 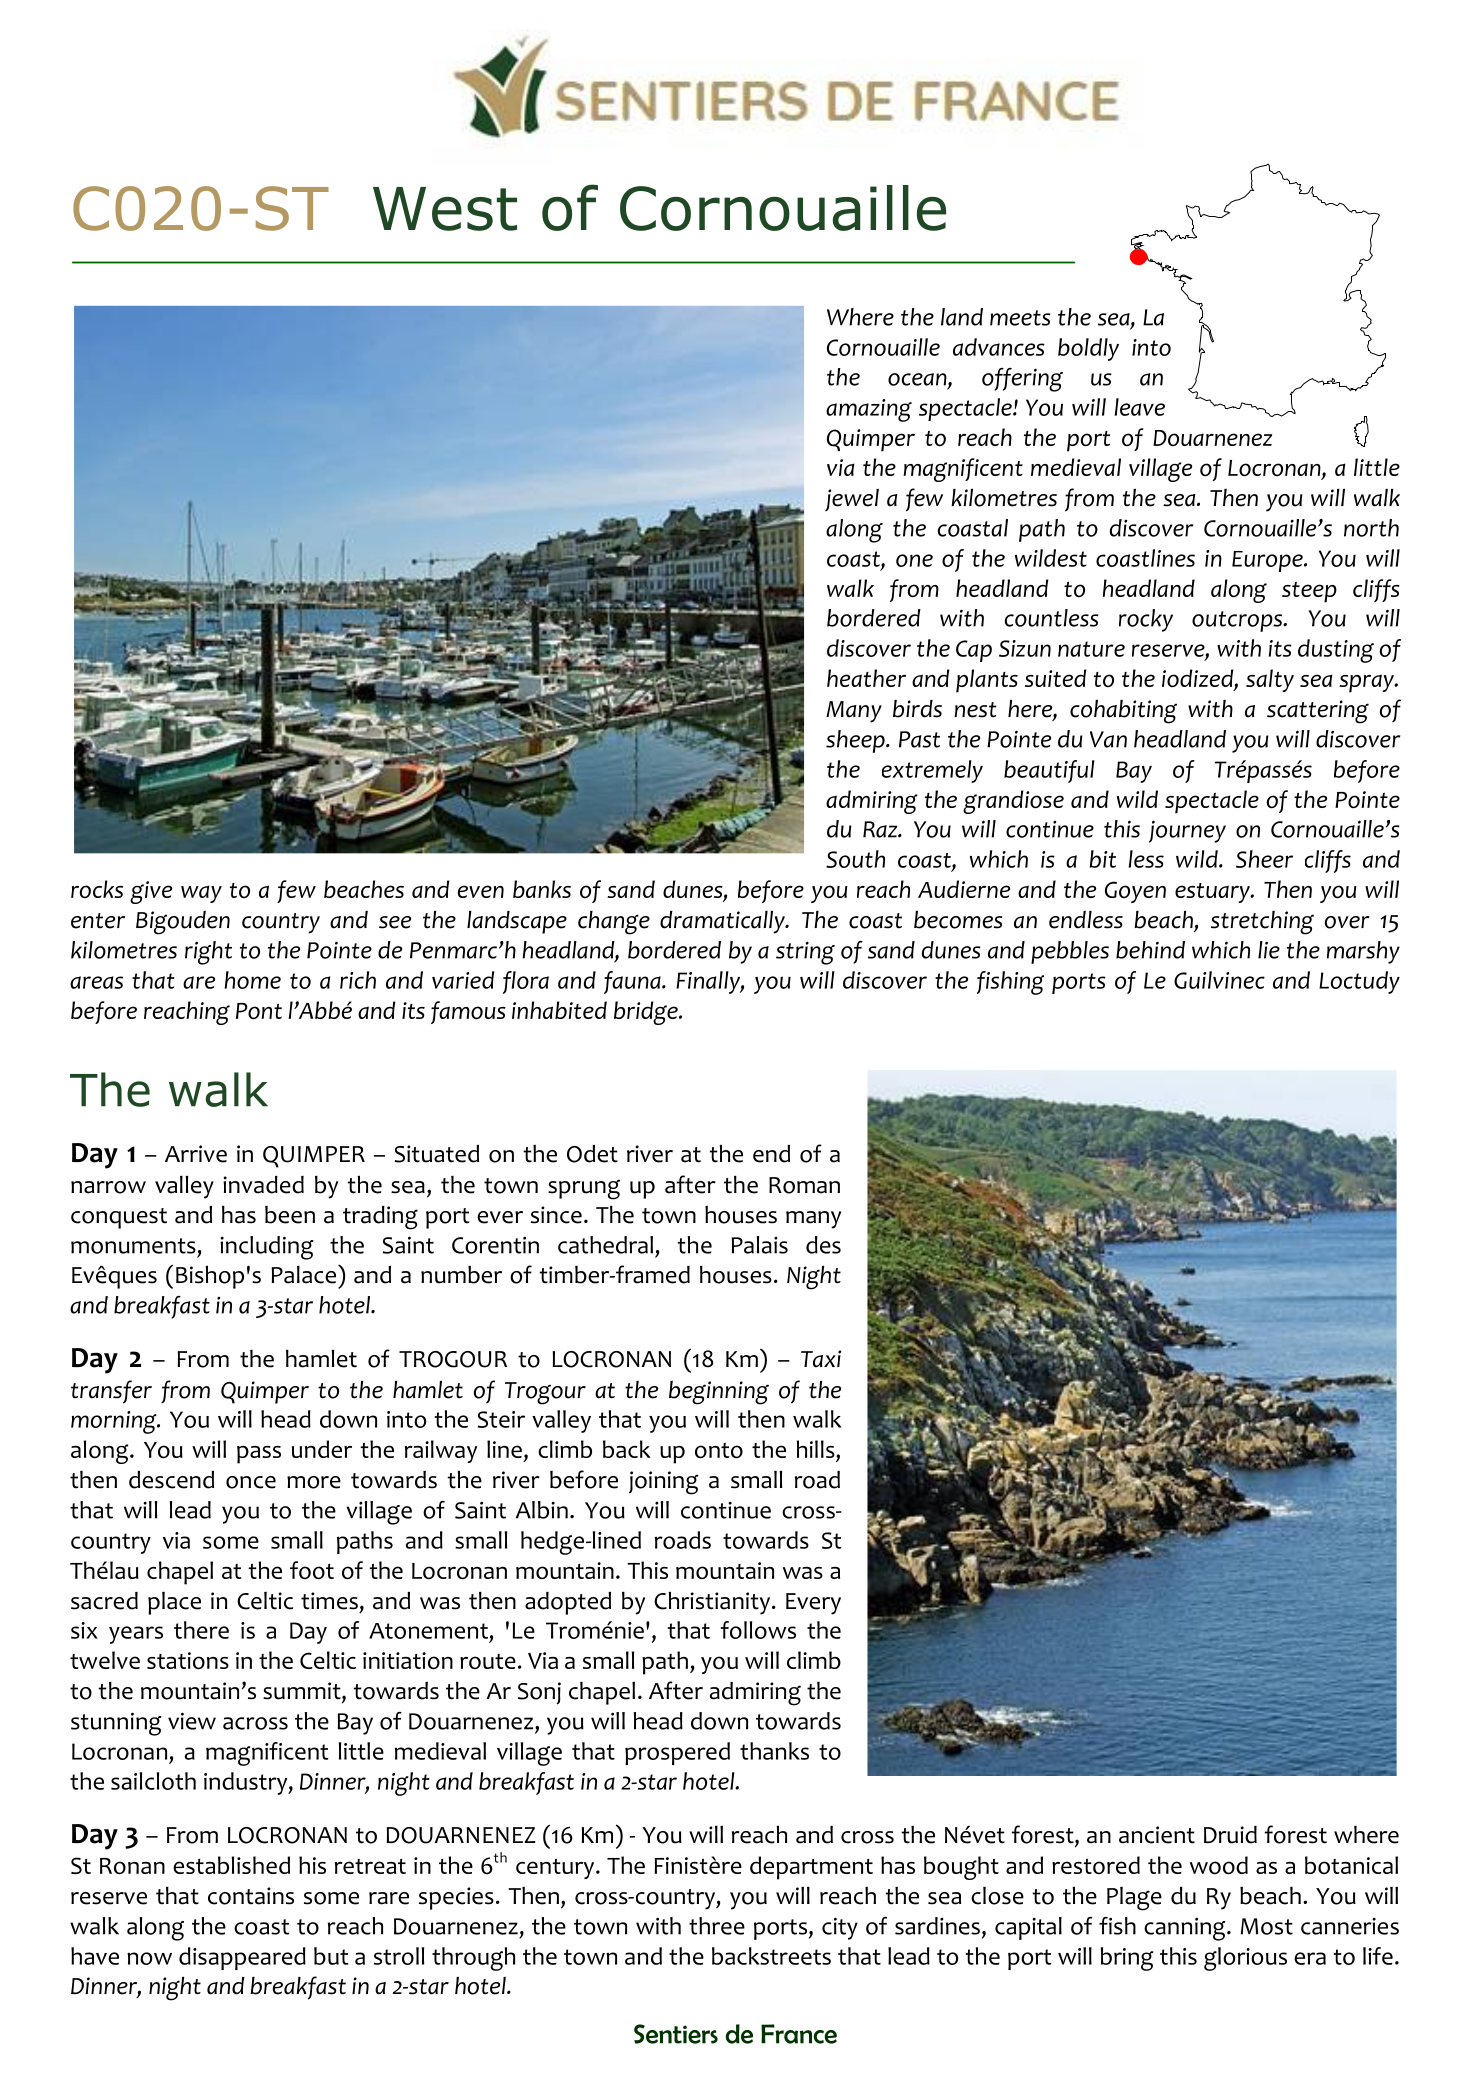 What do you see at coordinates (445, 209) in the screenshot?
I see `West` at bounding box center [445, 209].
